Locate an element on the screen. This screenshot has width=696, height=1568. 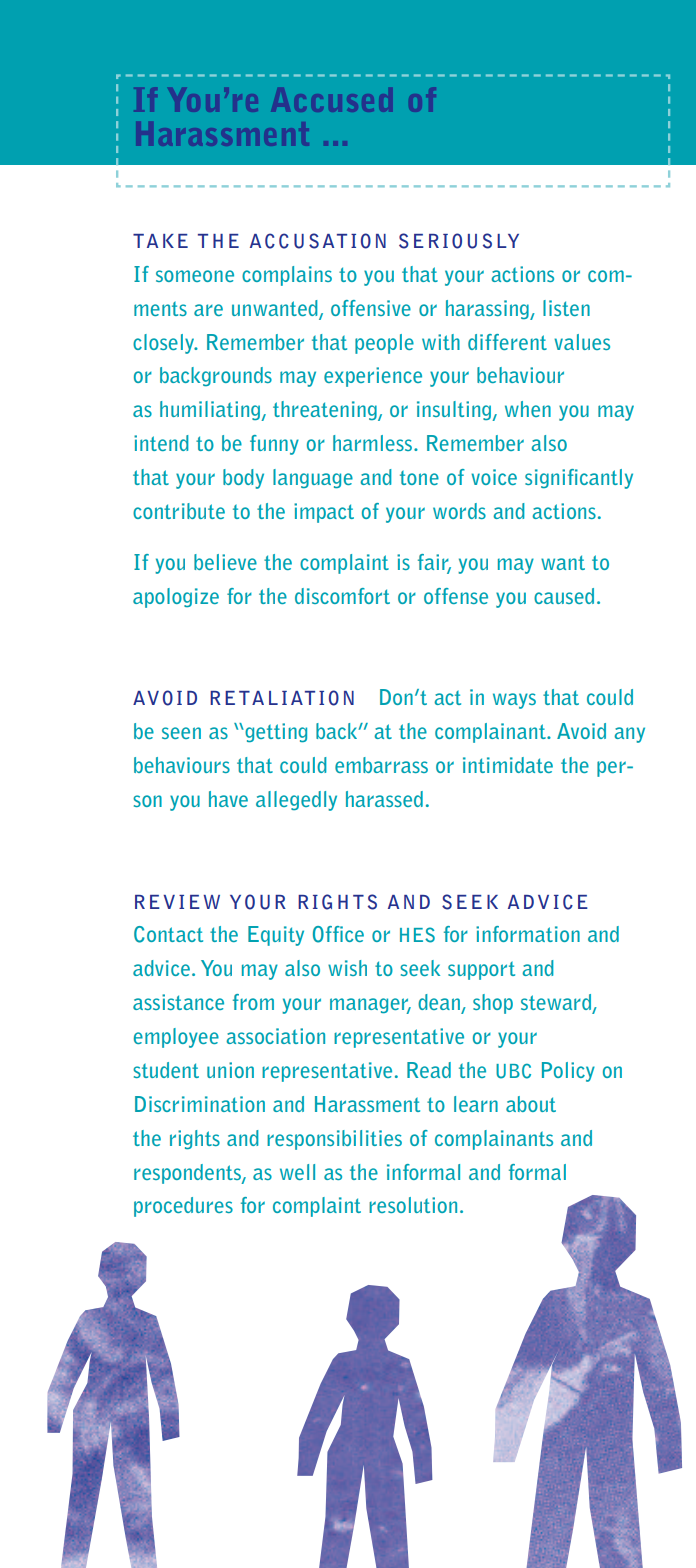
respondents is located at coordinates (188, 1174).
